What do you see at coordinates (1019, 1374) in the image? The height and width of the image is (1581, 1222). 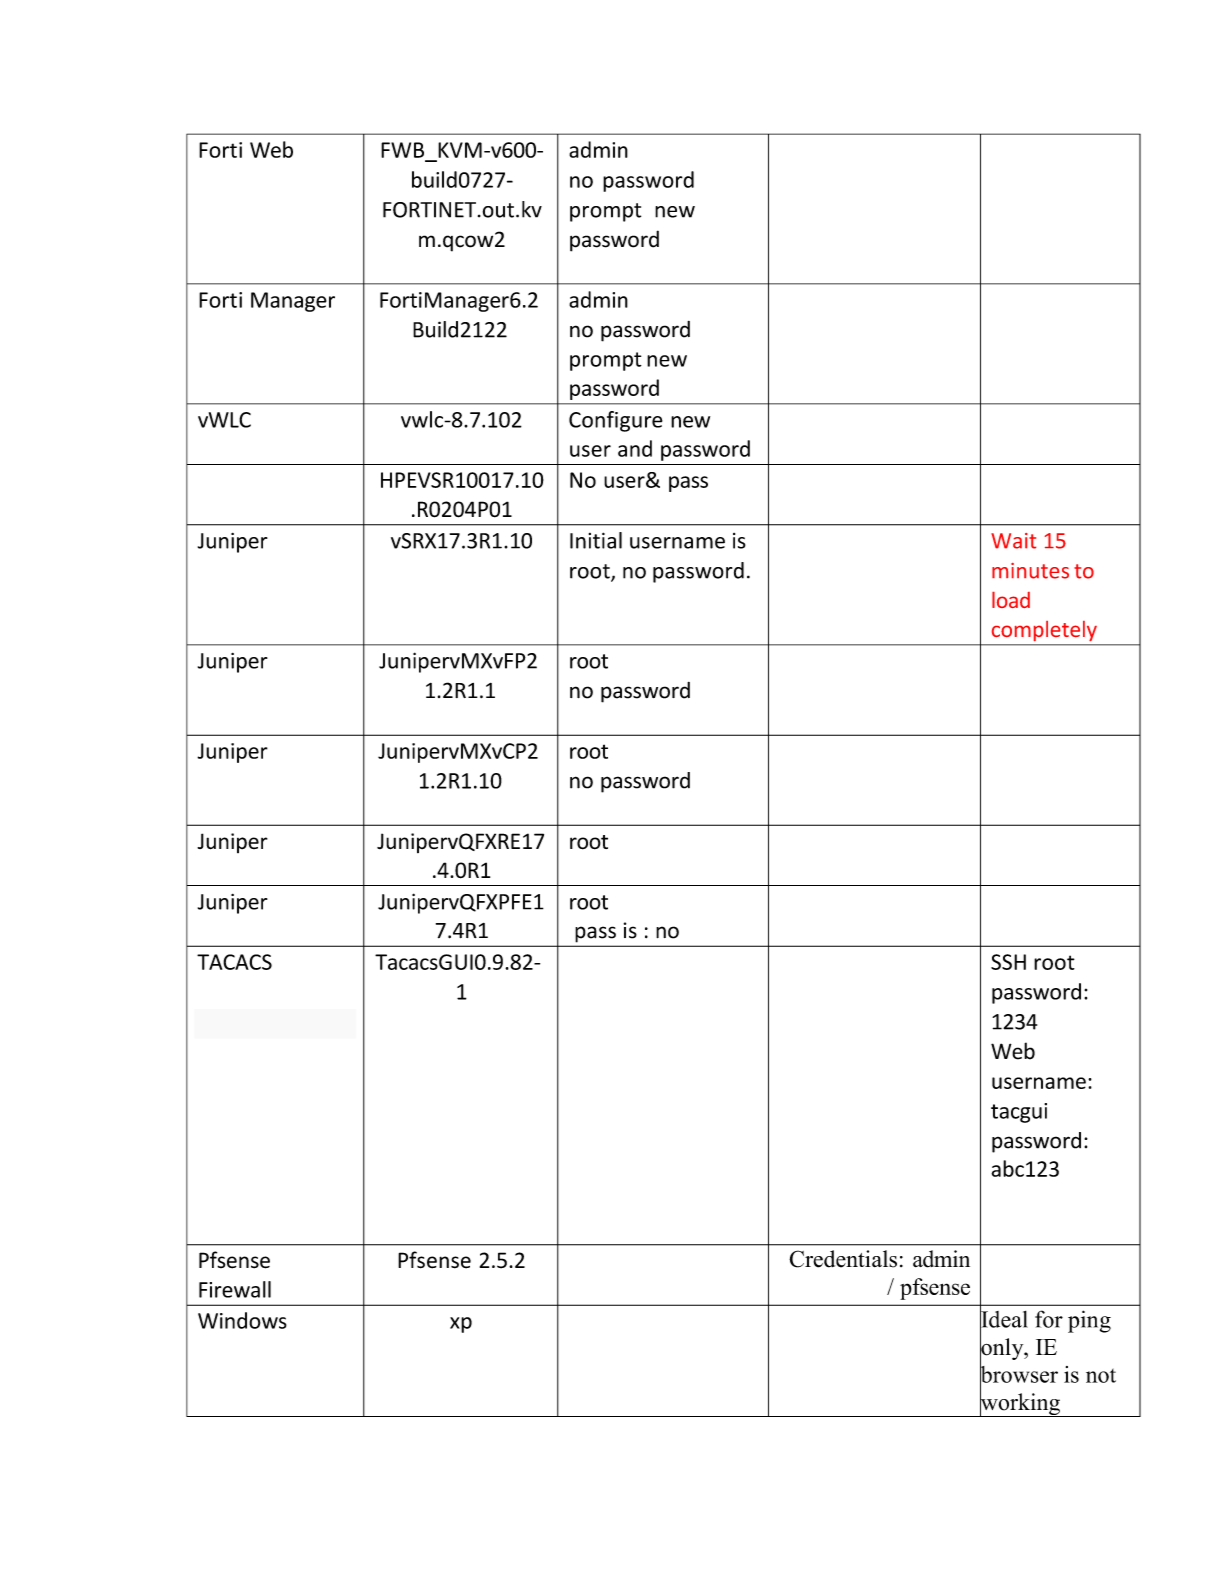 I see `browser` at bounding box center [1019, 1374].
